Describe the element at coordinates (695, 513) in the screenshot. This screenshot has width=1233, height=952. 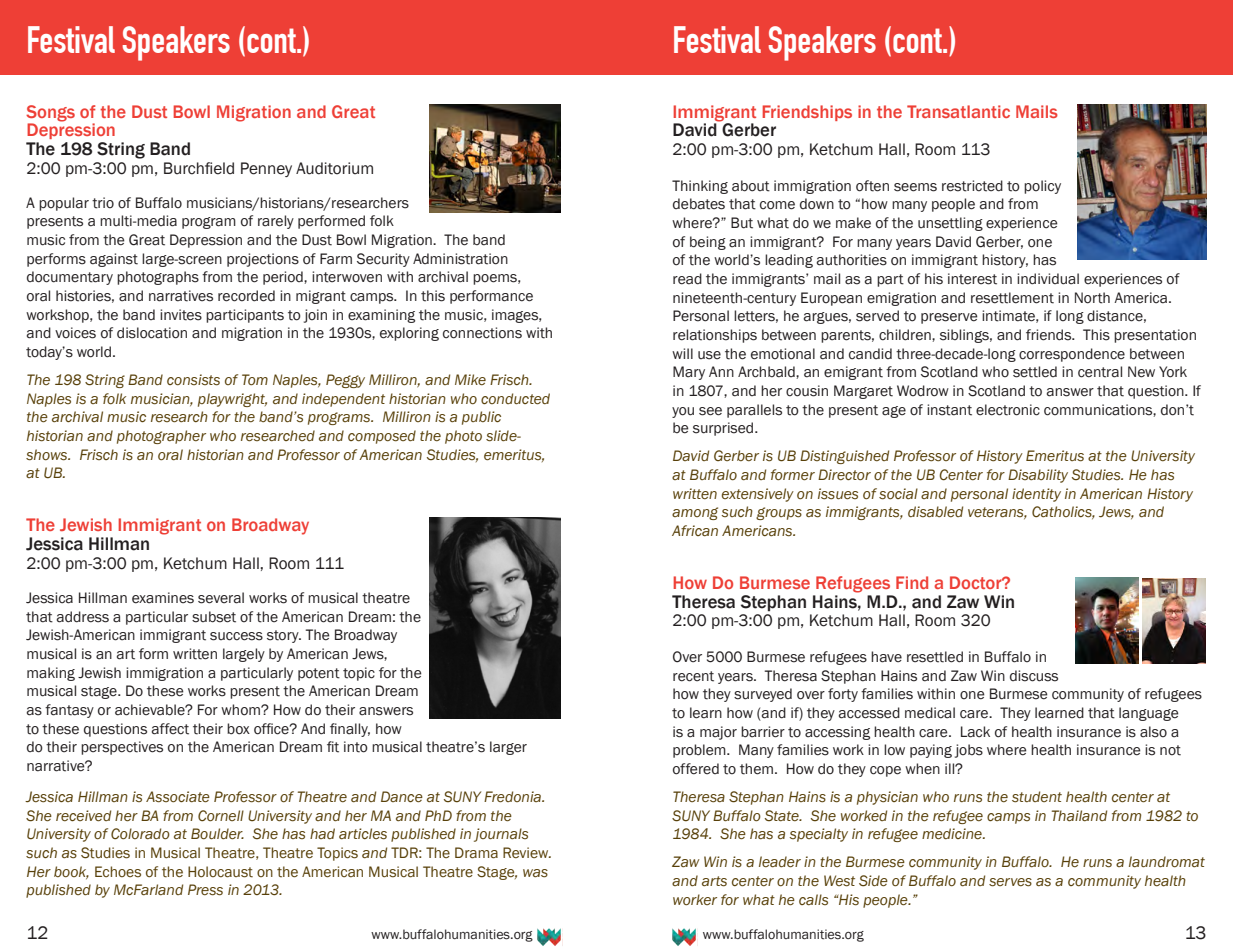
I see `among` at that location.
